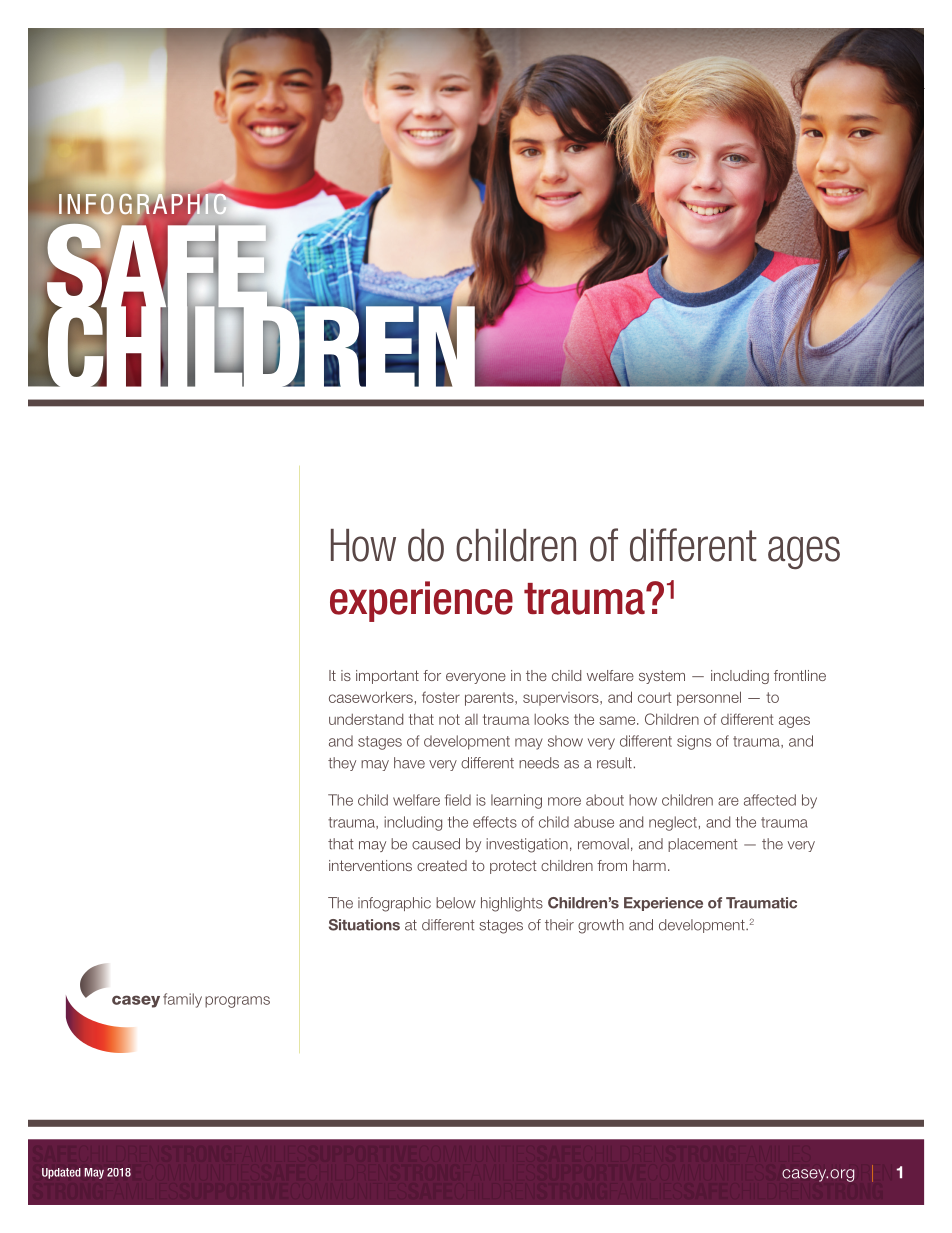 The height and width of the image is (1233, 952). What do you see at coordinates (513, 867) in the image?
I see `protect` at bounding box center [513, 867].
